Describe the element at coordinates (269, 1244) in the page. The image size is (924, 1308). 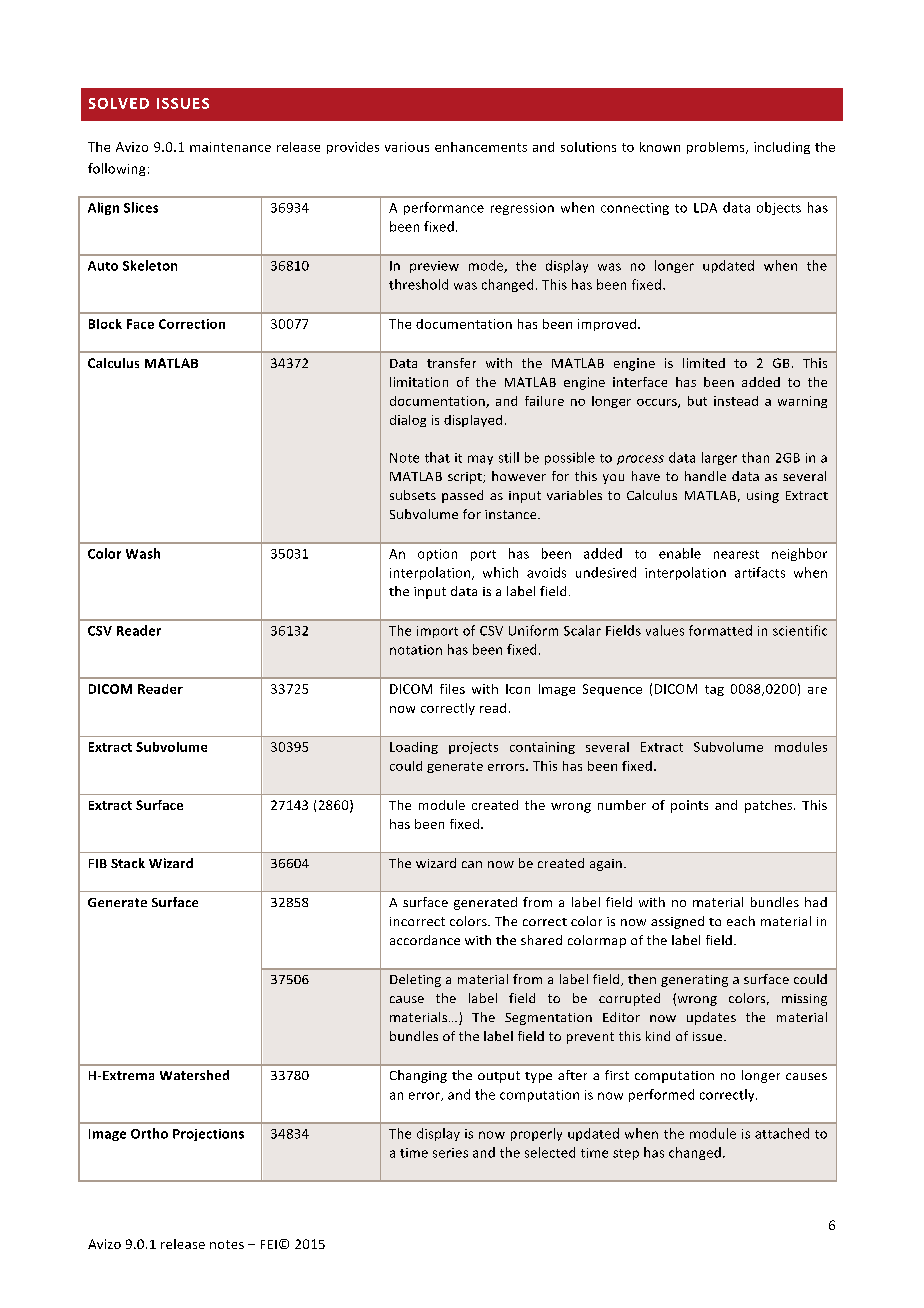
I see `FEI` at that location.
